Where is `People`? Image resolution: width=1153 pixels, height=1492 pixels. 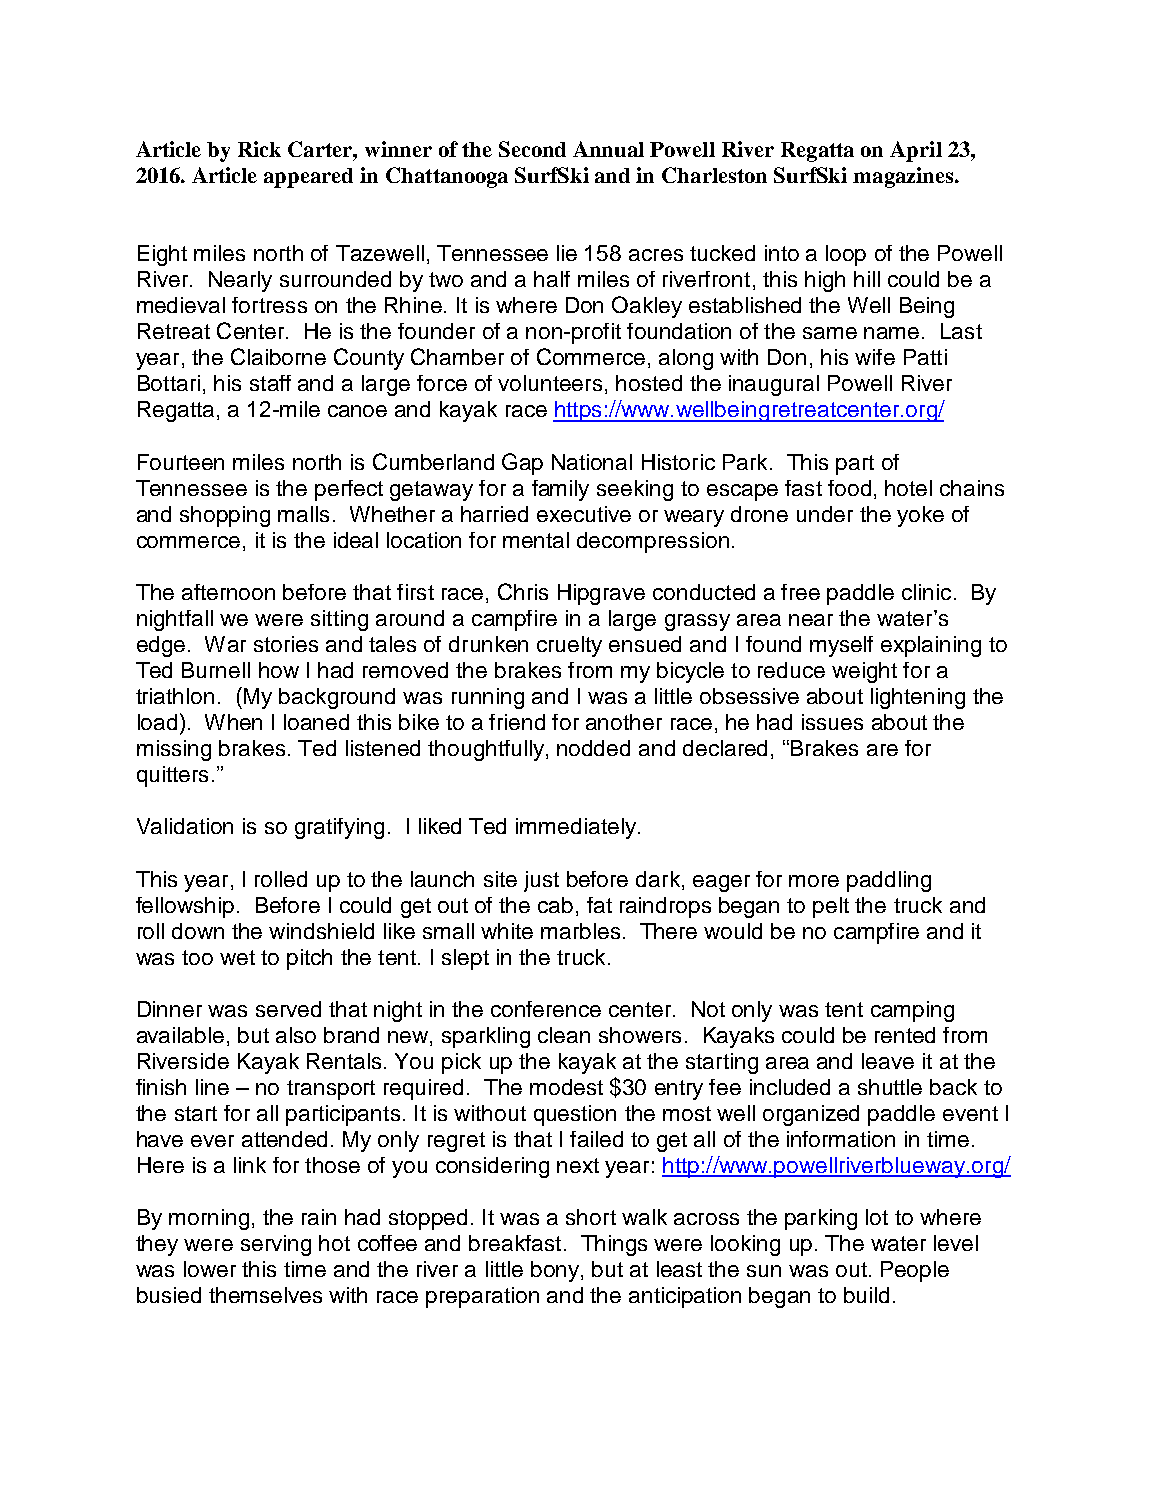 People is located at coordinates (915, 1271).
